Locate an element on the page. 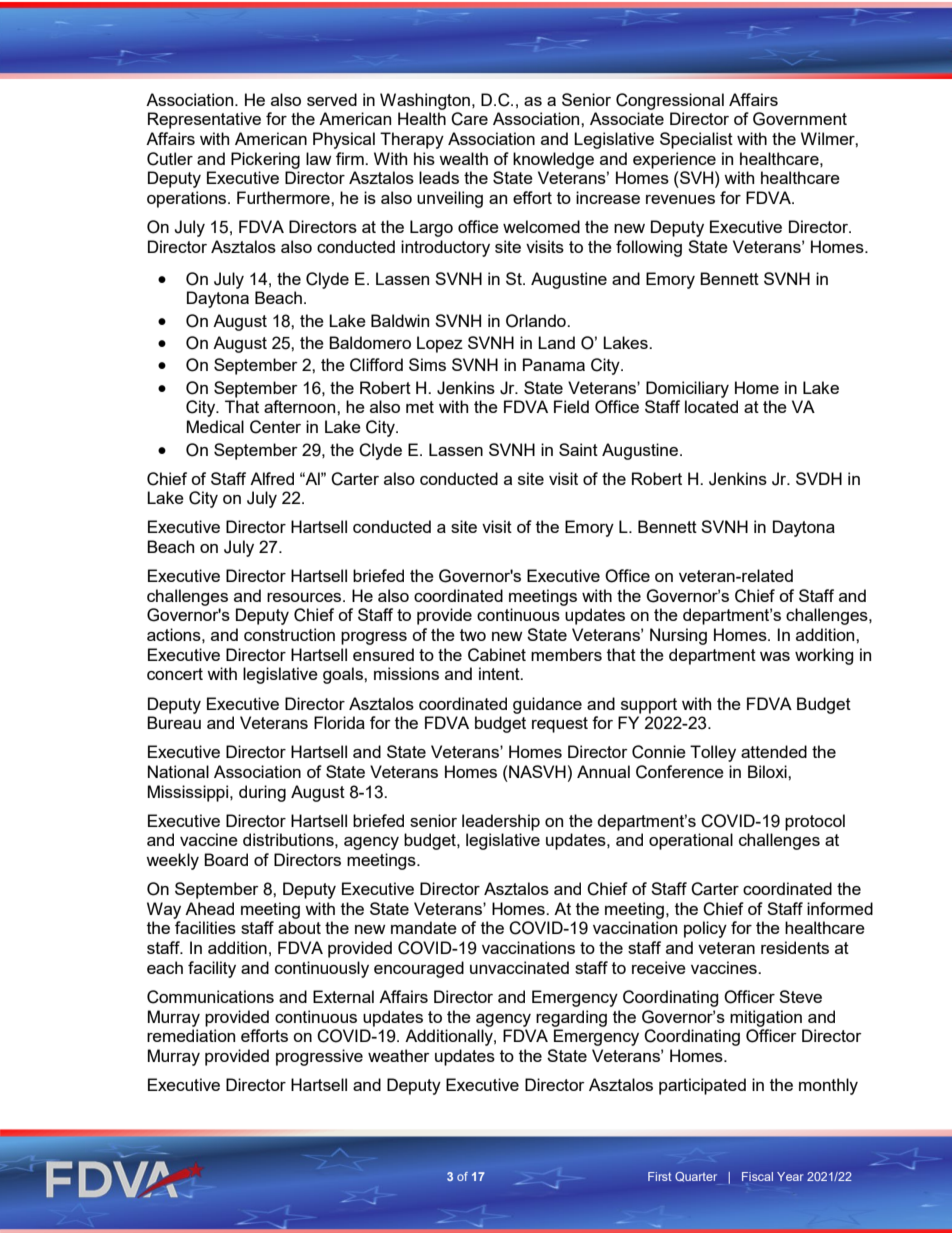  working is located at coordinates (824, 656).
